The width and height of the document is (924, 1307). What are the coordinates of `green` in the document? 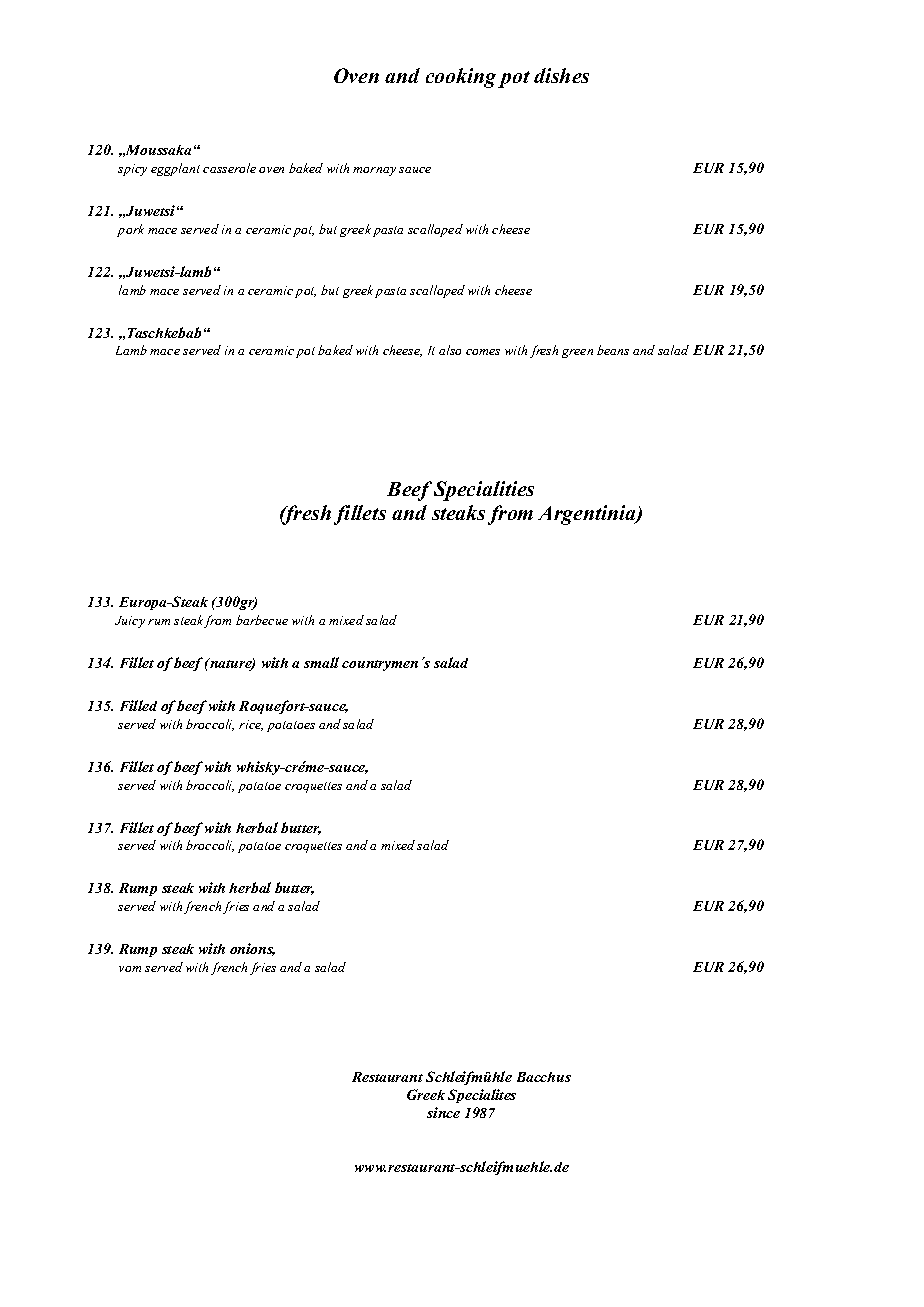 It's located at (577, 353).
